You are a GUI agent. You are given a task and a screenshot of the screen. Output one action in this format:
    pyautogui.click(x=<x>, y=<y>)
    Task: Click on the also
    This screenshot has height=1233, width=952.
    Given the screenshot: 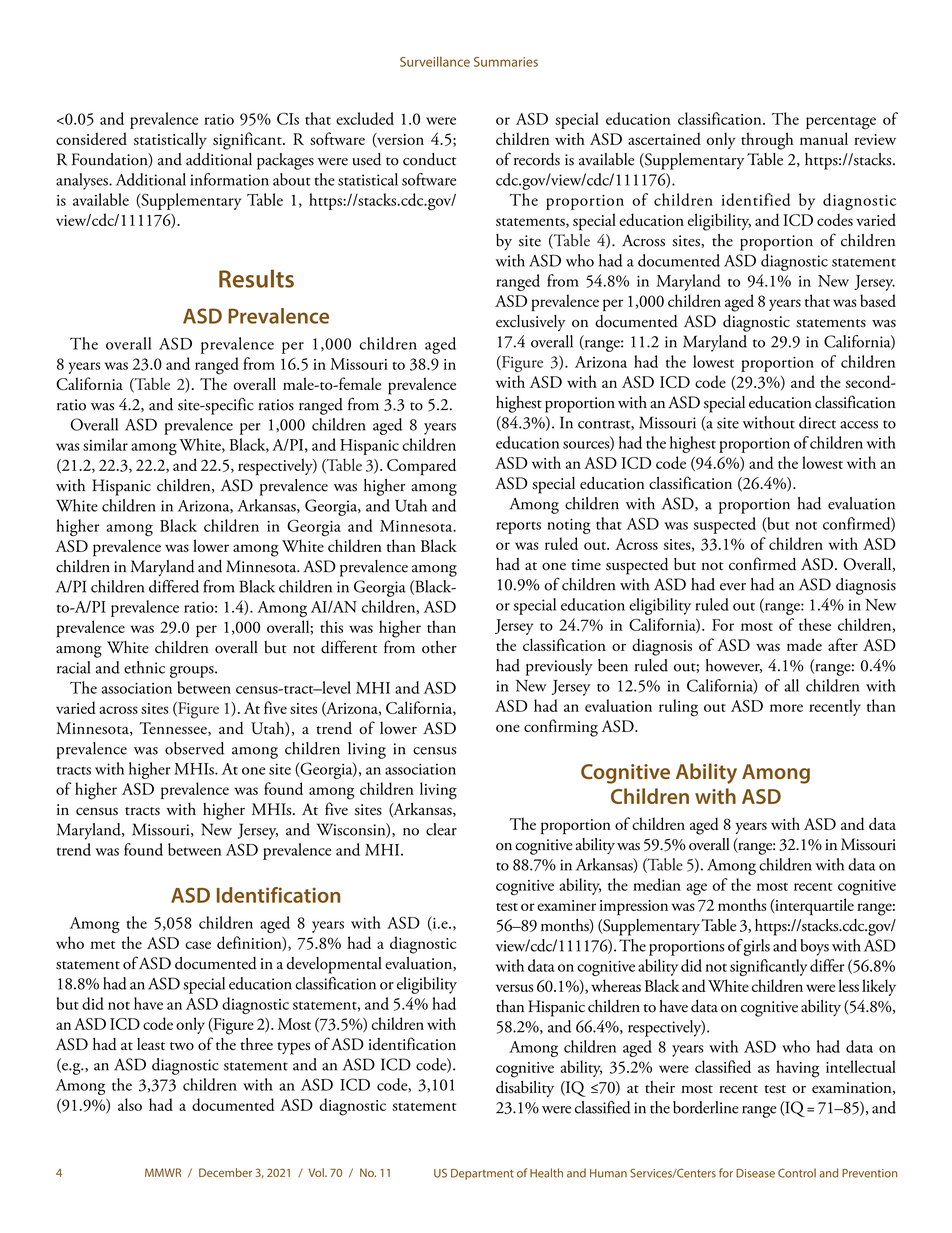 What is the action you would take?
    pyautogui.click(x=130, y=1104)
